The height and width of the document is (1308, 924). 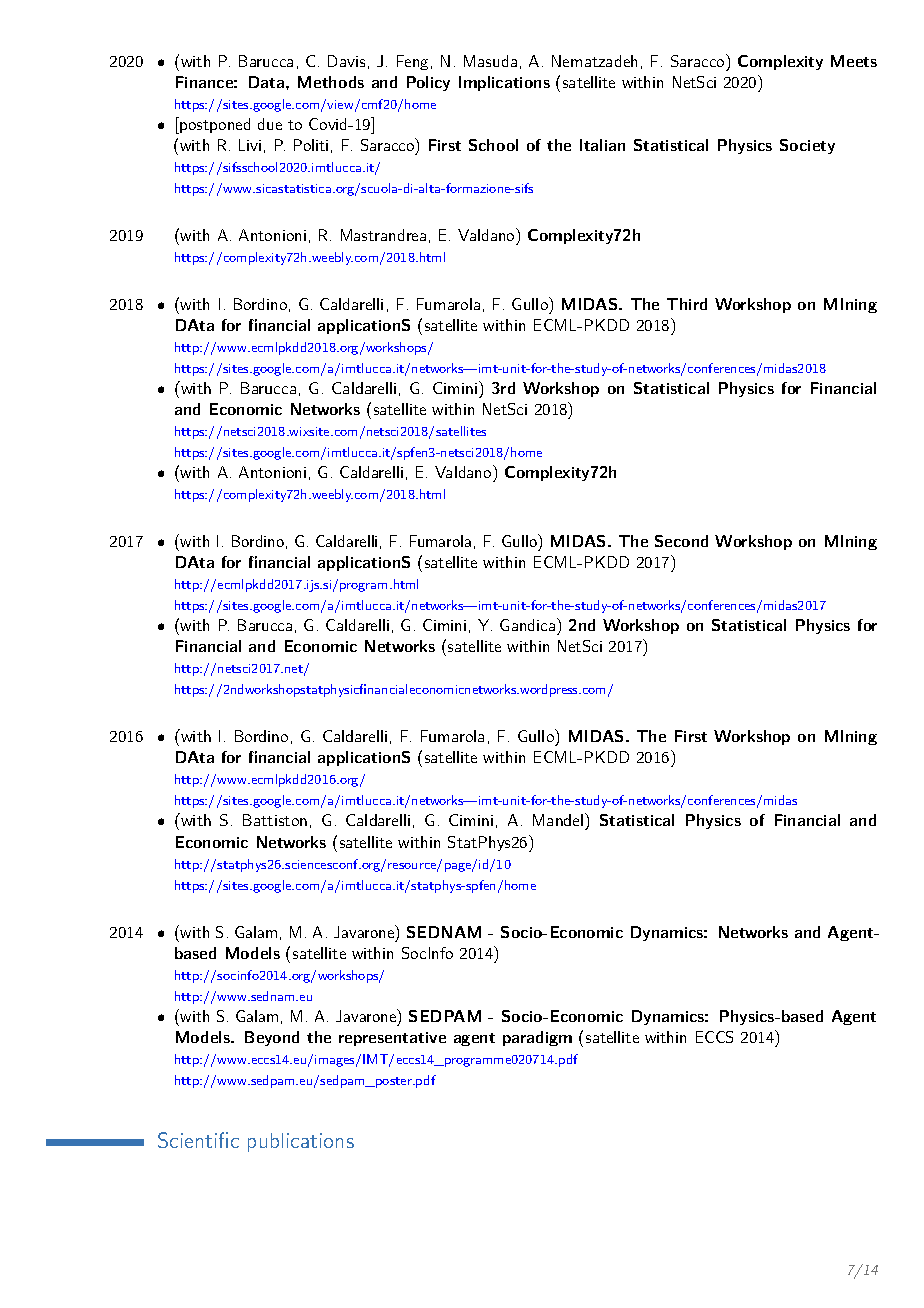 I want to click on Second, so click(x=681, y=541).
